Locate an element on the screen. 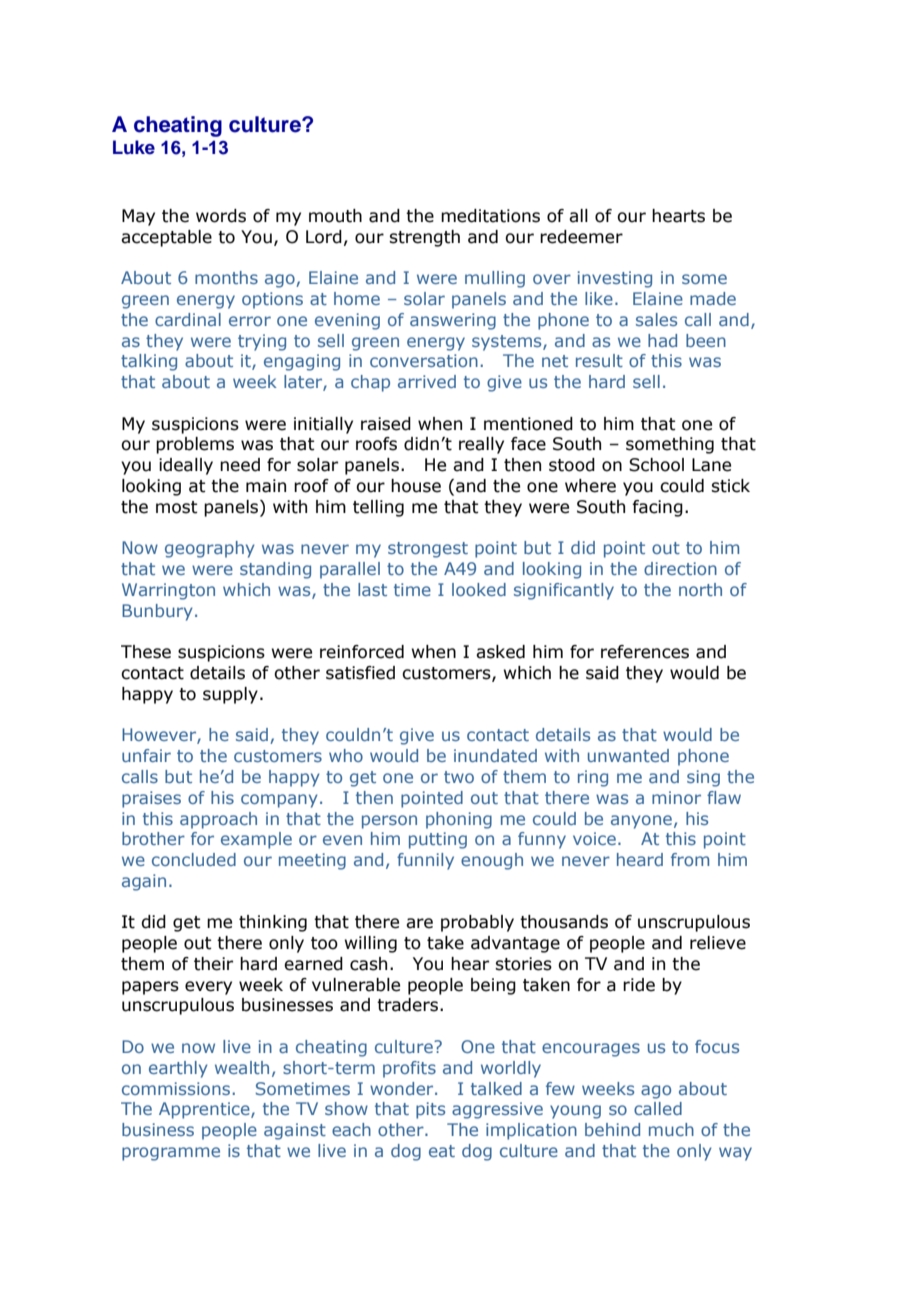 This screenshot has height=1308, width=924. house is located at coordinates (416, 486).
